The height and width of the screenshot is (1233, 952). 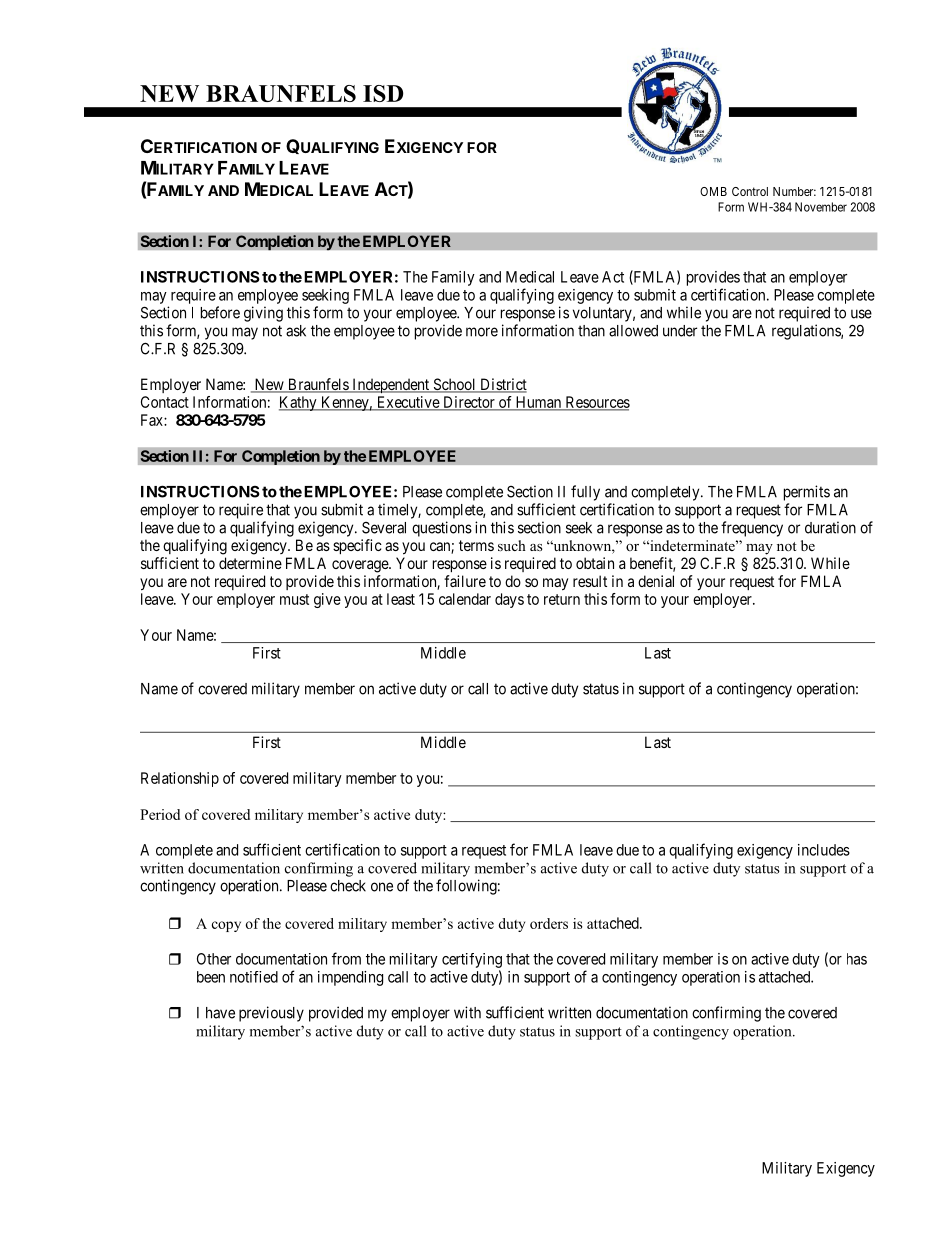 I want to click on before, so click(x=220, y=312).
